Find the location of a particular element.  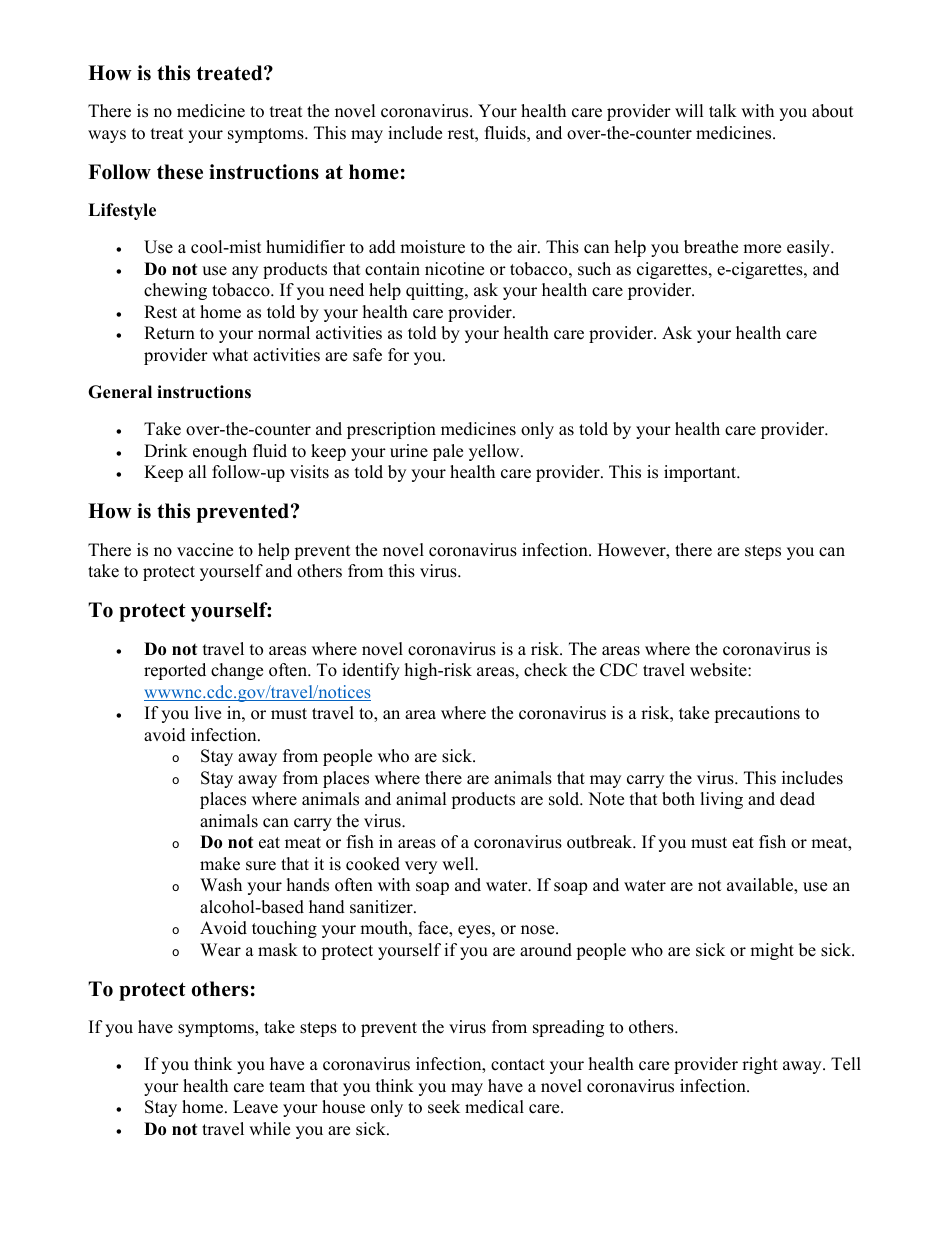

check is located at coordinates (546, 670).
